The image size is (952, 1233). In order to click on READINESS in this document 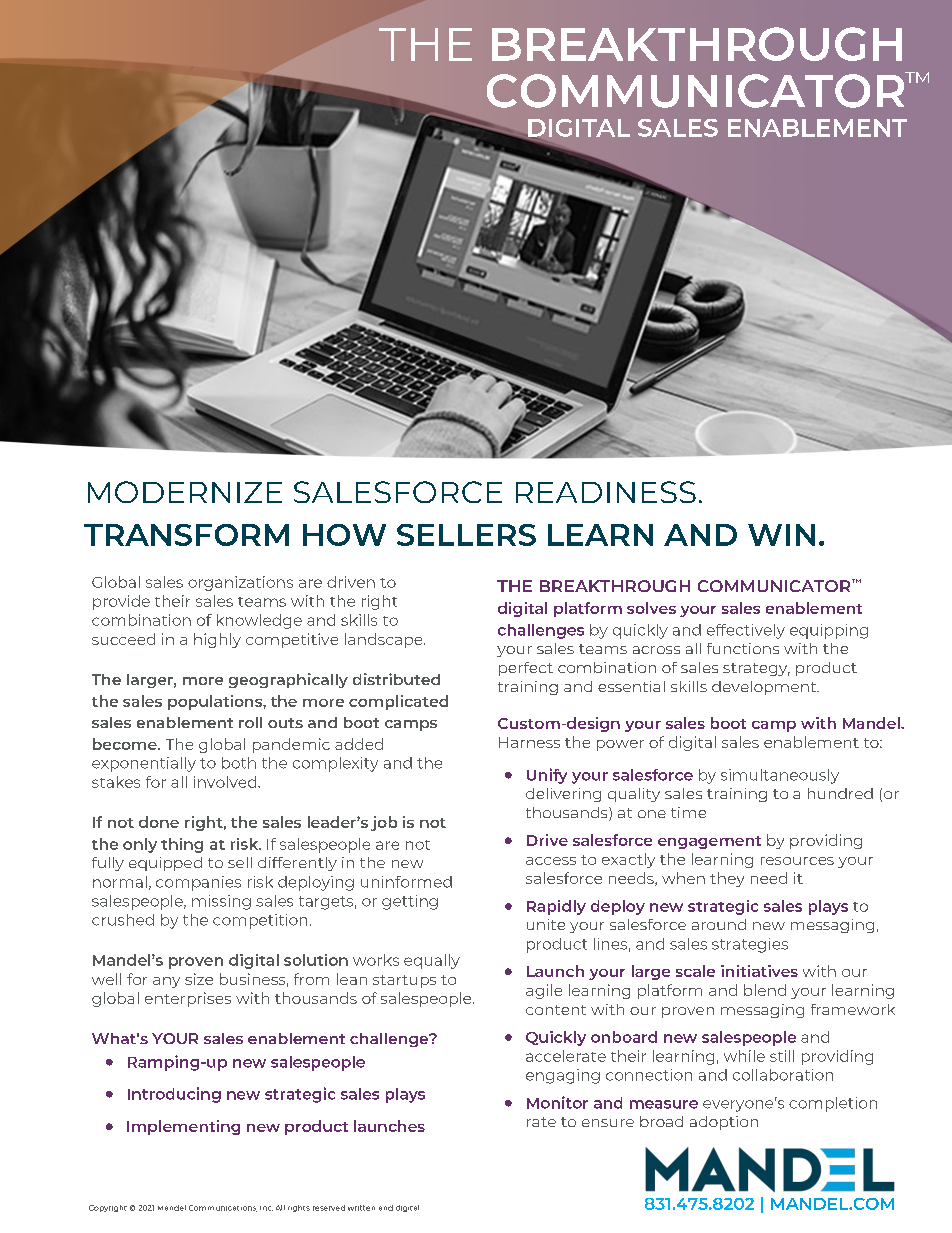, I will do `click(606, 492)`.
